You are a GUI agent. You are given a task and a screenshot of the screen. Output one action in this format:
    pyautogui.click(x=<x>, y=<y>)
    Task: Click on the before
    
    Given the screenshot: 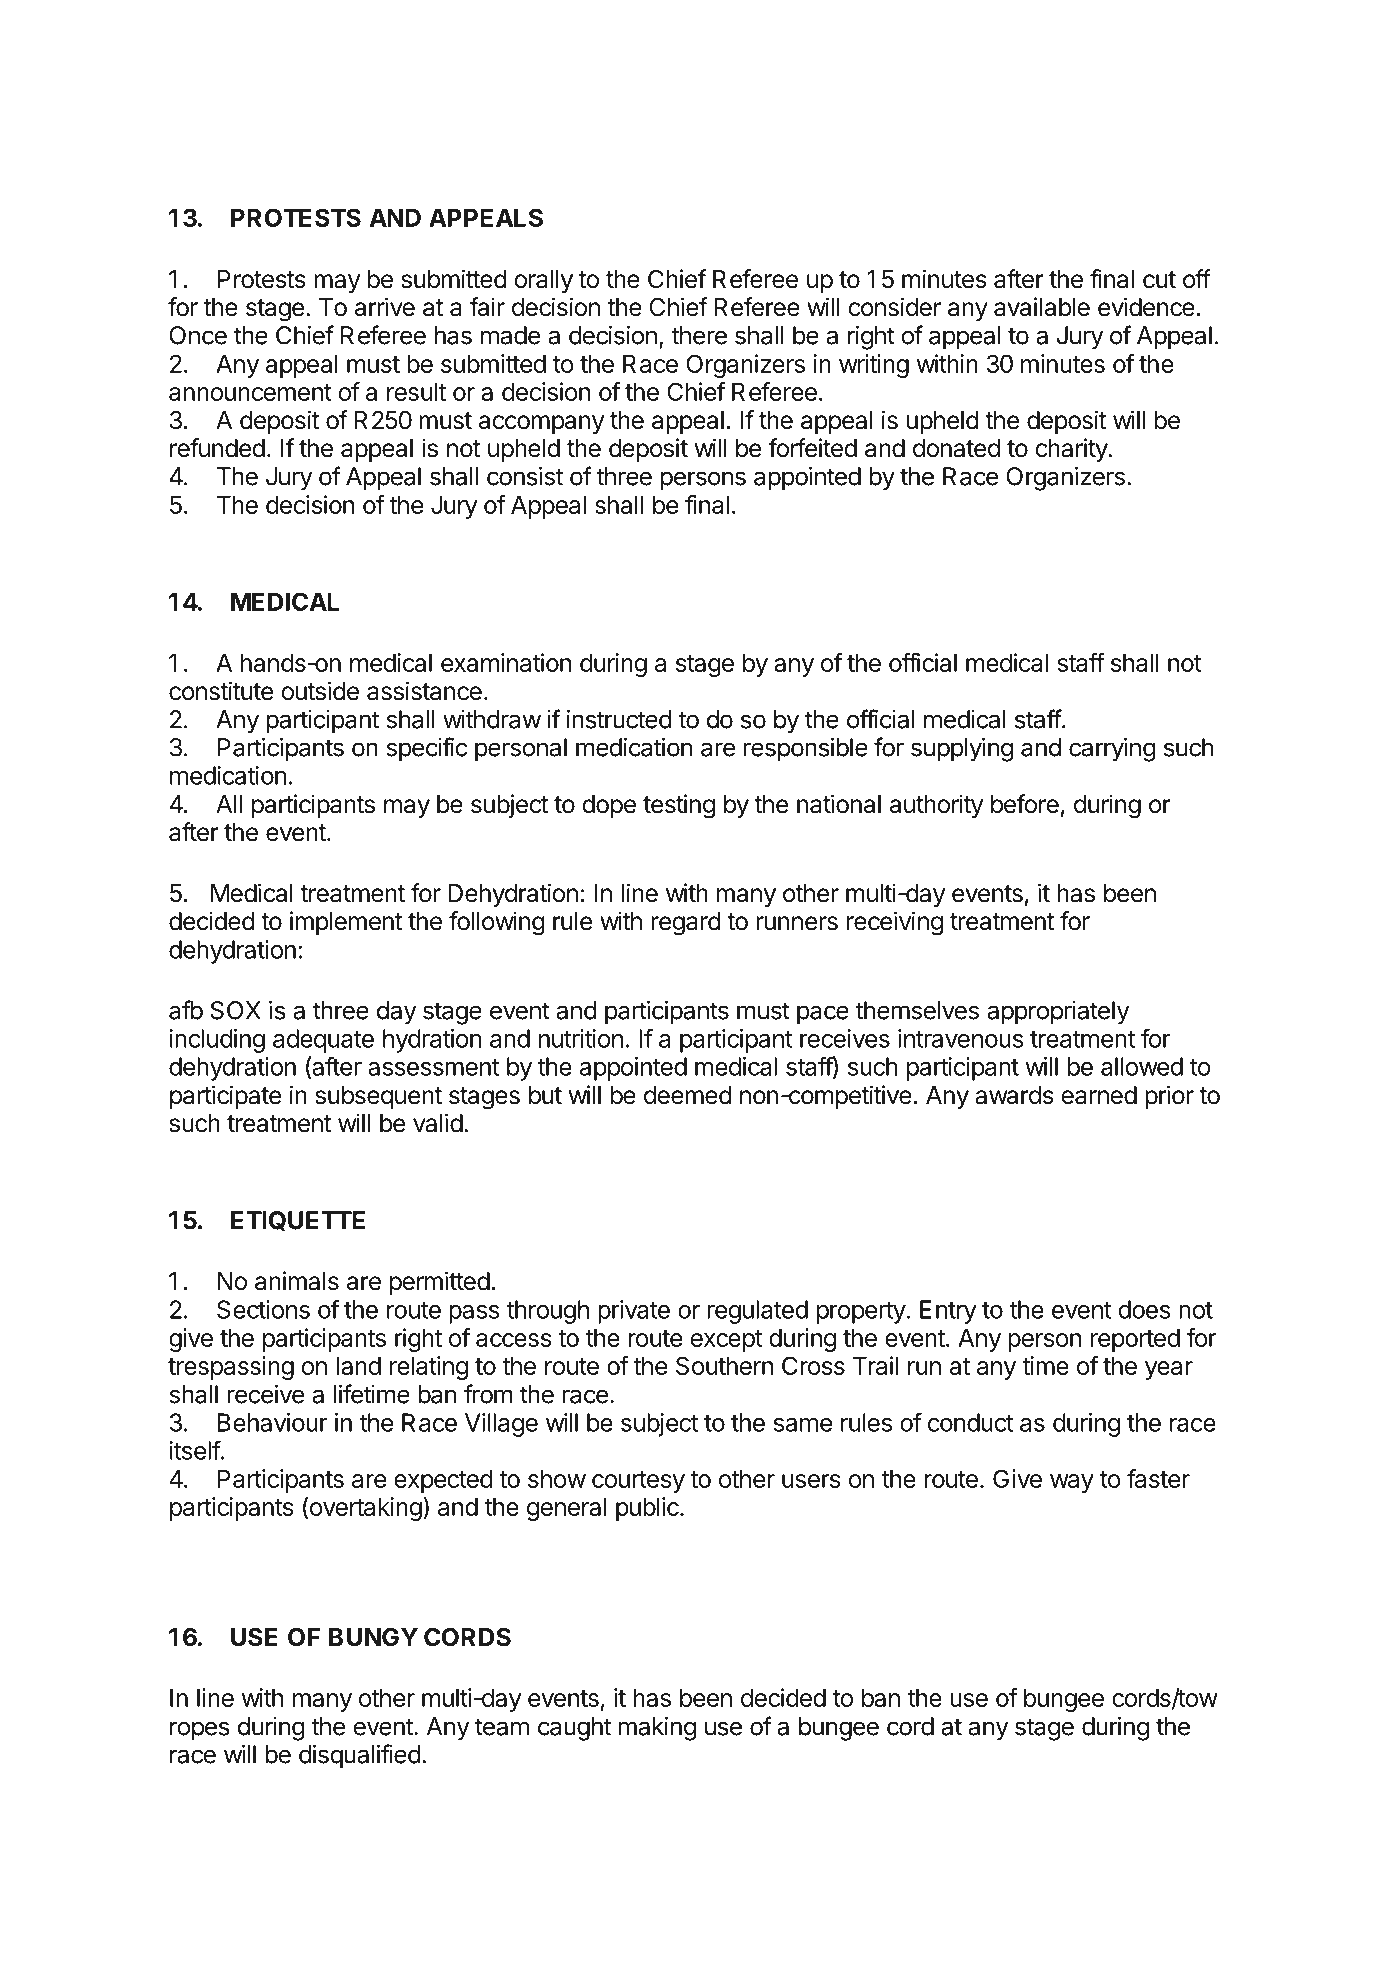 What is the action you would take?
    pyautogui.click(x=1025, y=804)
